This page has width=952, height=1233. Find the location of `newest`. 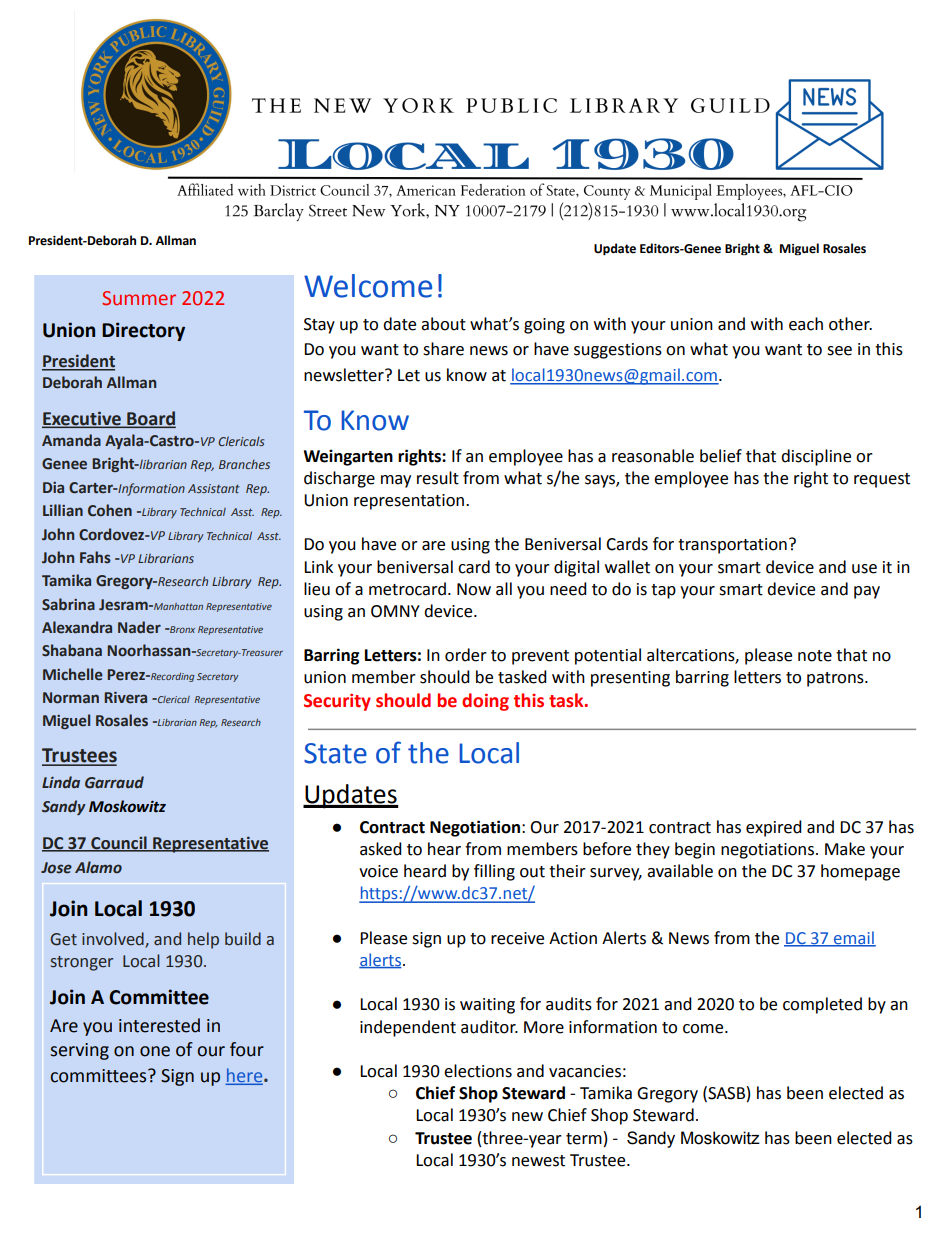

newest is located at coordinates (538, 1161).
